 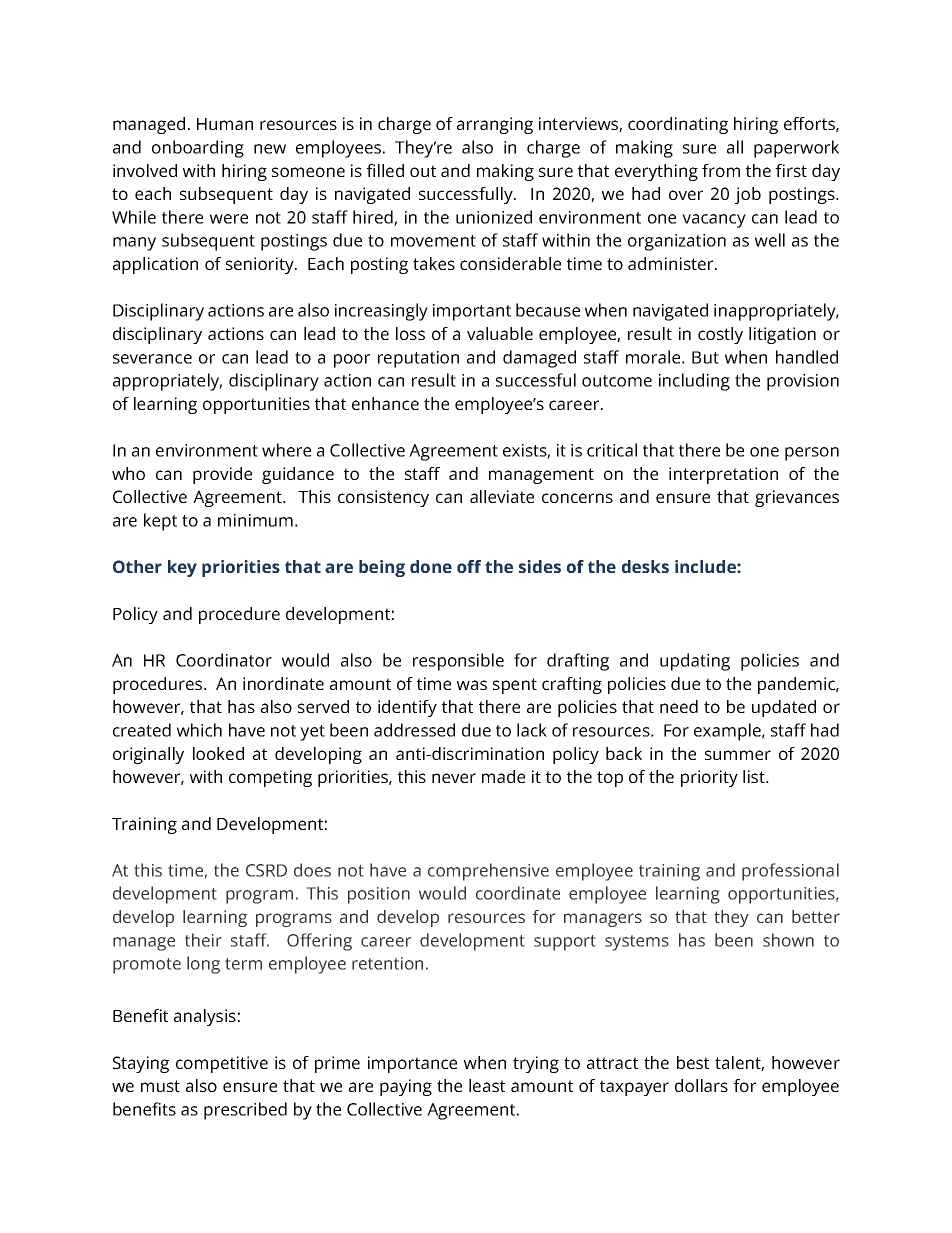 I want to click on professional, so click(x=790, y=872).
